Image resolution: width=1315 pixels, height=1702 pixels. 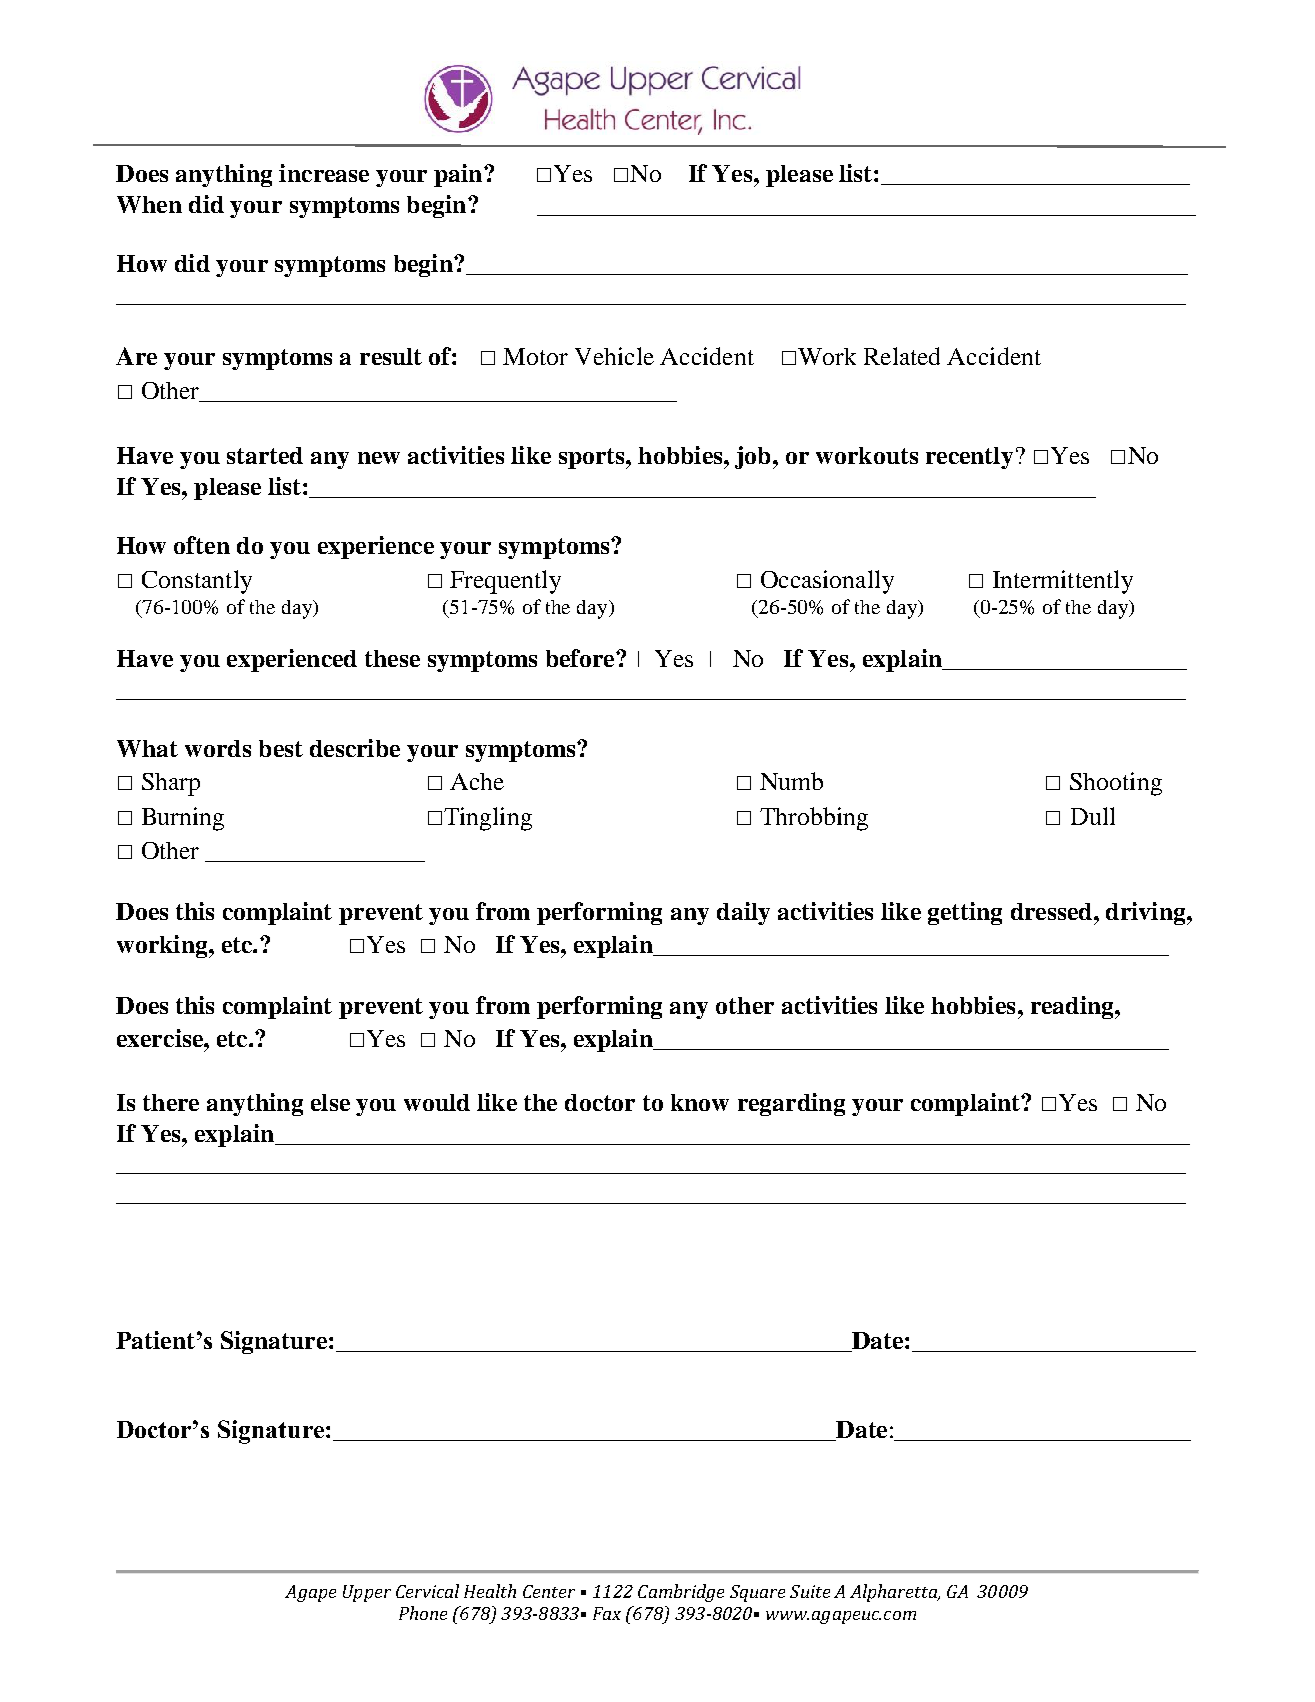 I want to click on Burning, so click(x=183, y=819).
